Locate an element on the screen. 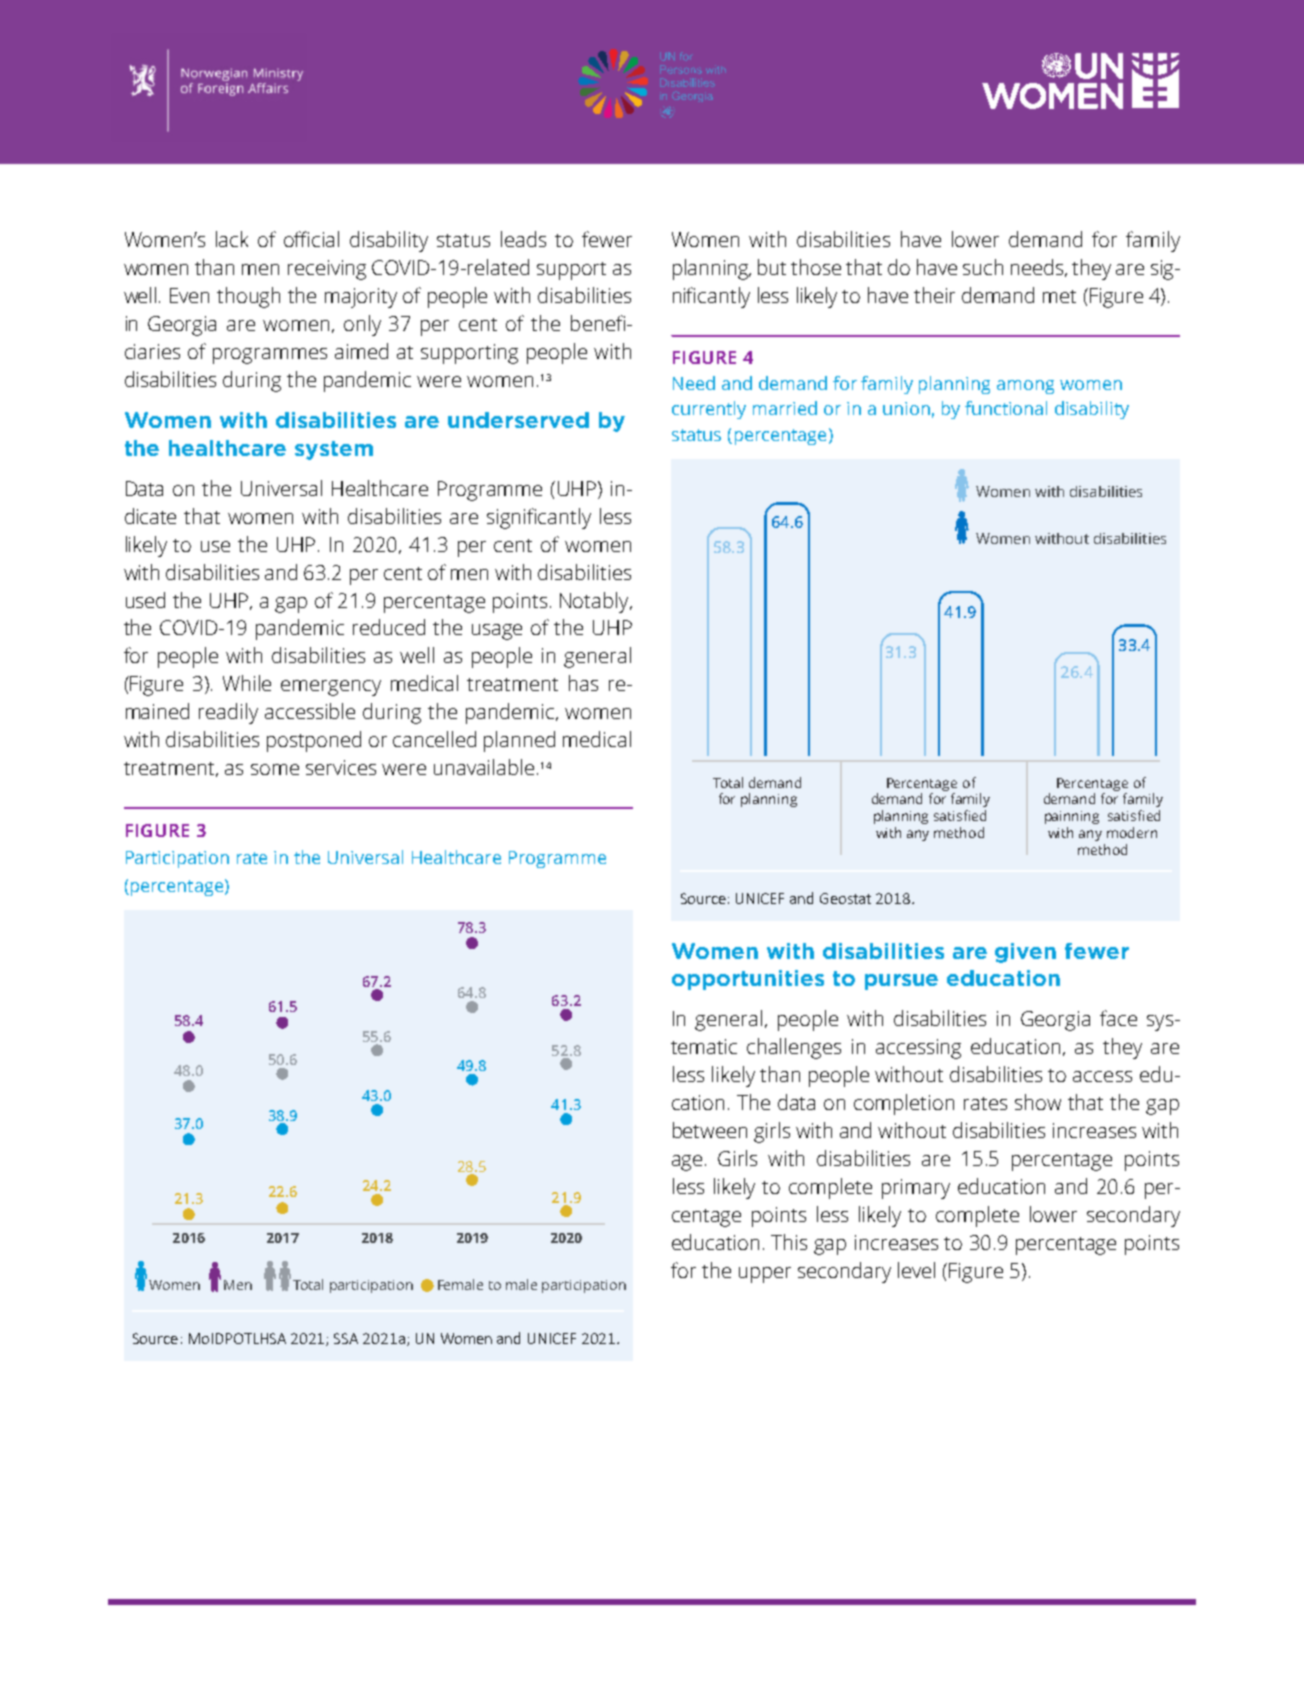 The image size is (1304, 1688). modern is located at coordinates (1132, 832).
